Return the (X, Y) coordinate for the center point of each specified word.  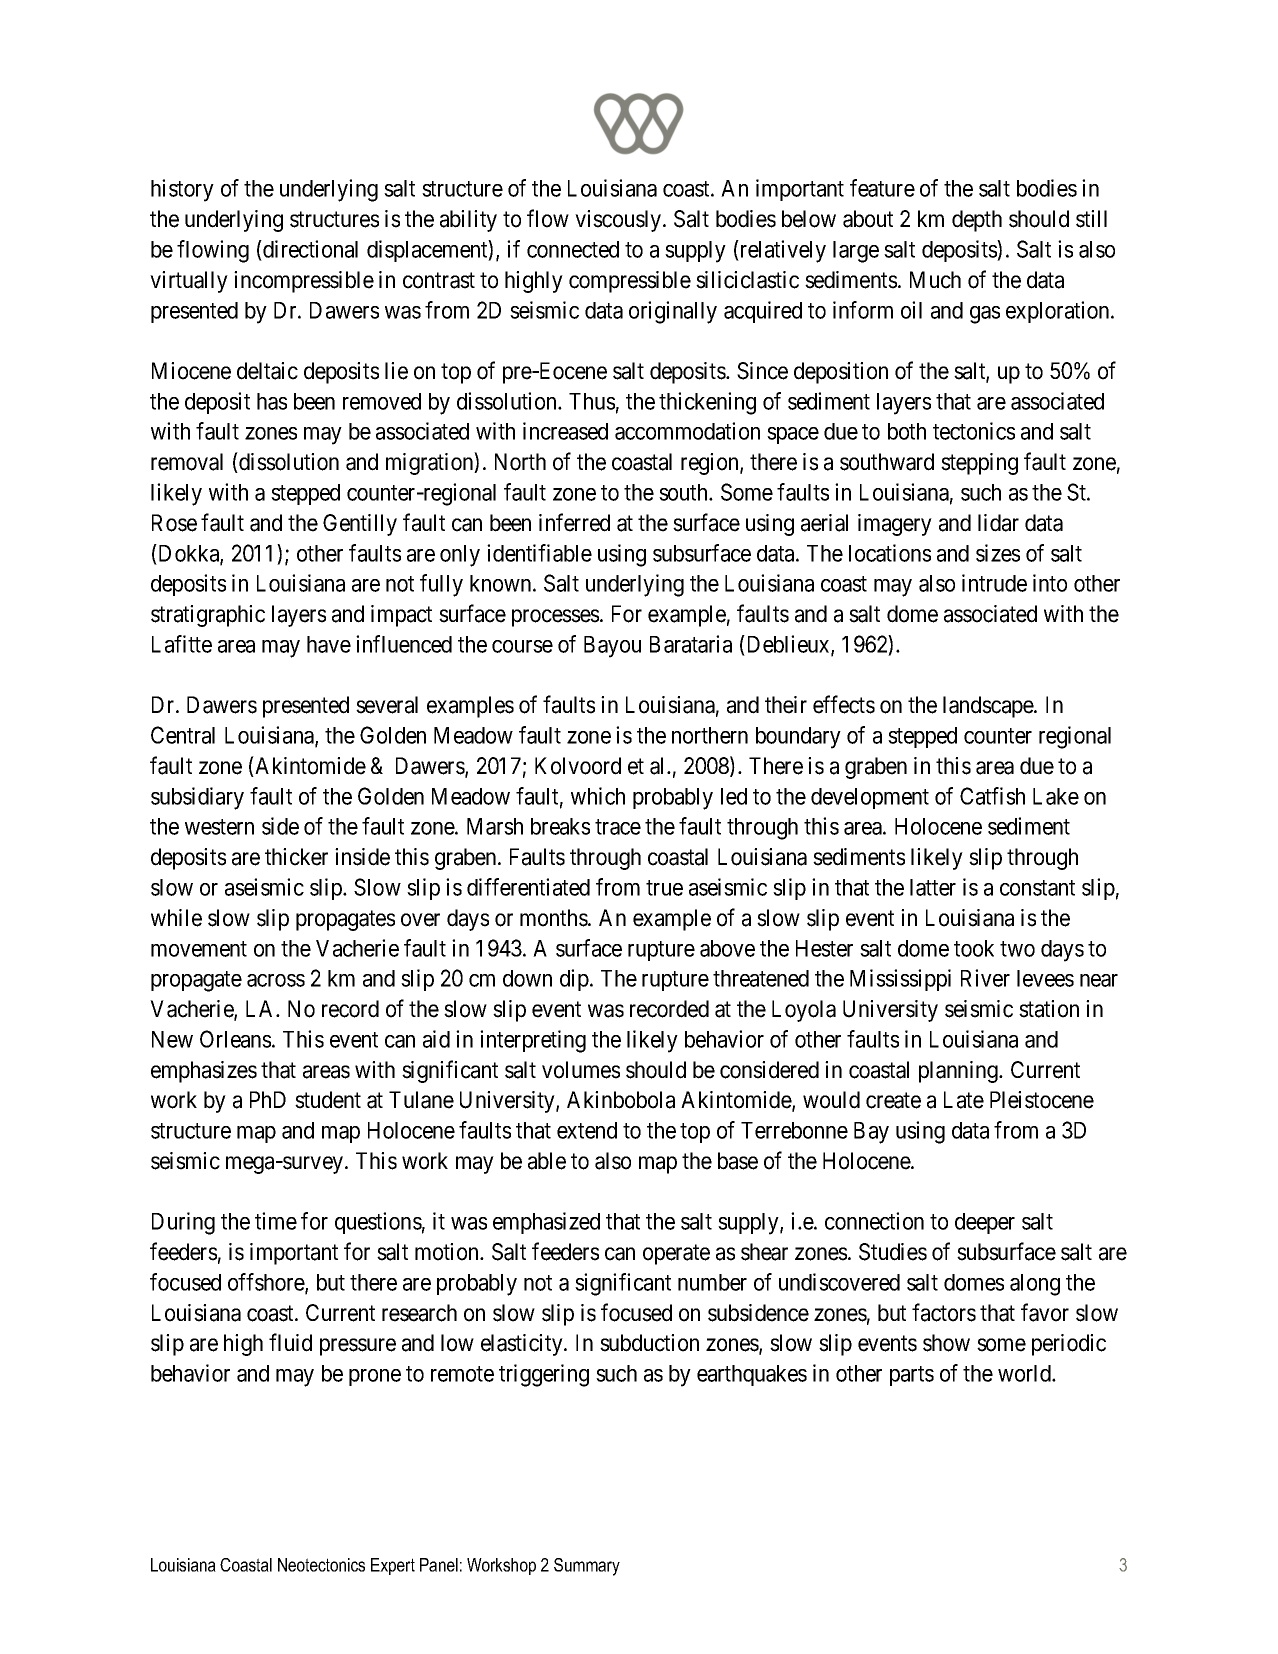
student (328, 1100)
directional (309, 249)
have (329, 644)
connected (573, 249)
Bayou (612, 647)
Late (964, 1100)
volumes (581, 1070)
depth (977, 221)
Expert (393, 1566)
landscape (989, 707)
